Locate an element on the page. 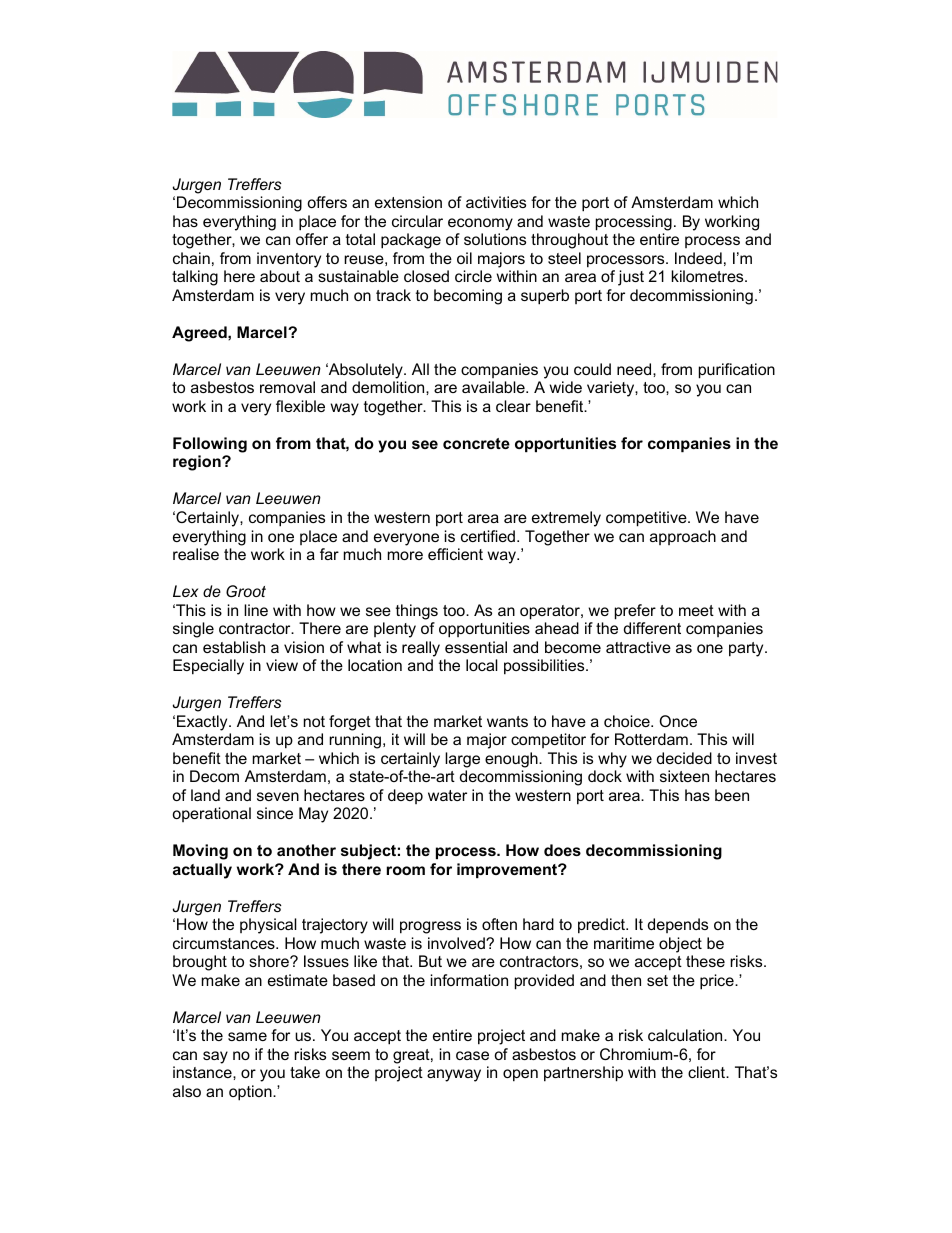 This image has height=1233, width=952. economy is located at coordinates (480, 224).
